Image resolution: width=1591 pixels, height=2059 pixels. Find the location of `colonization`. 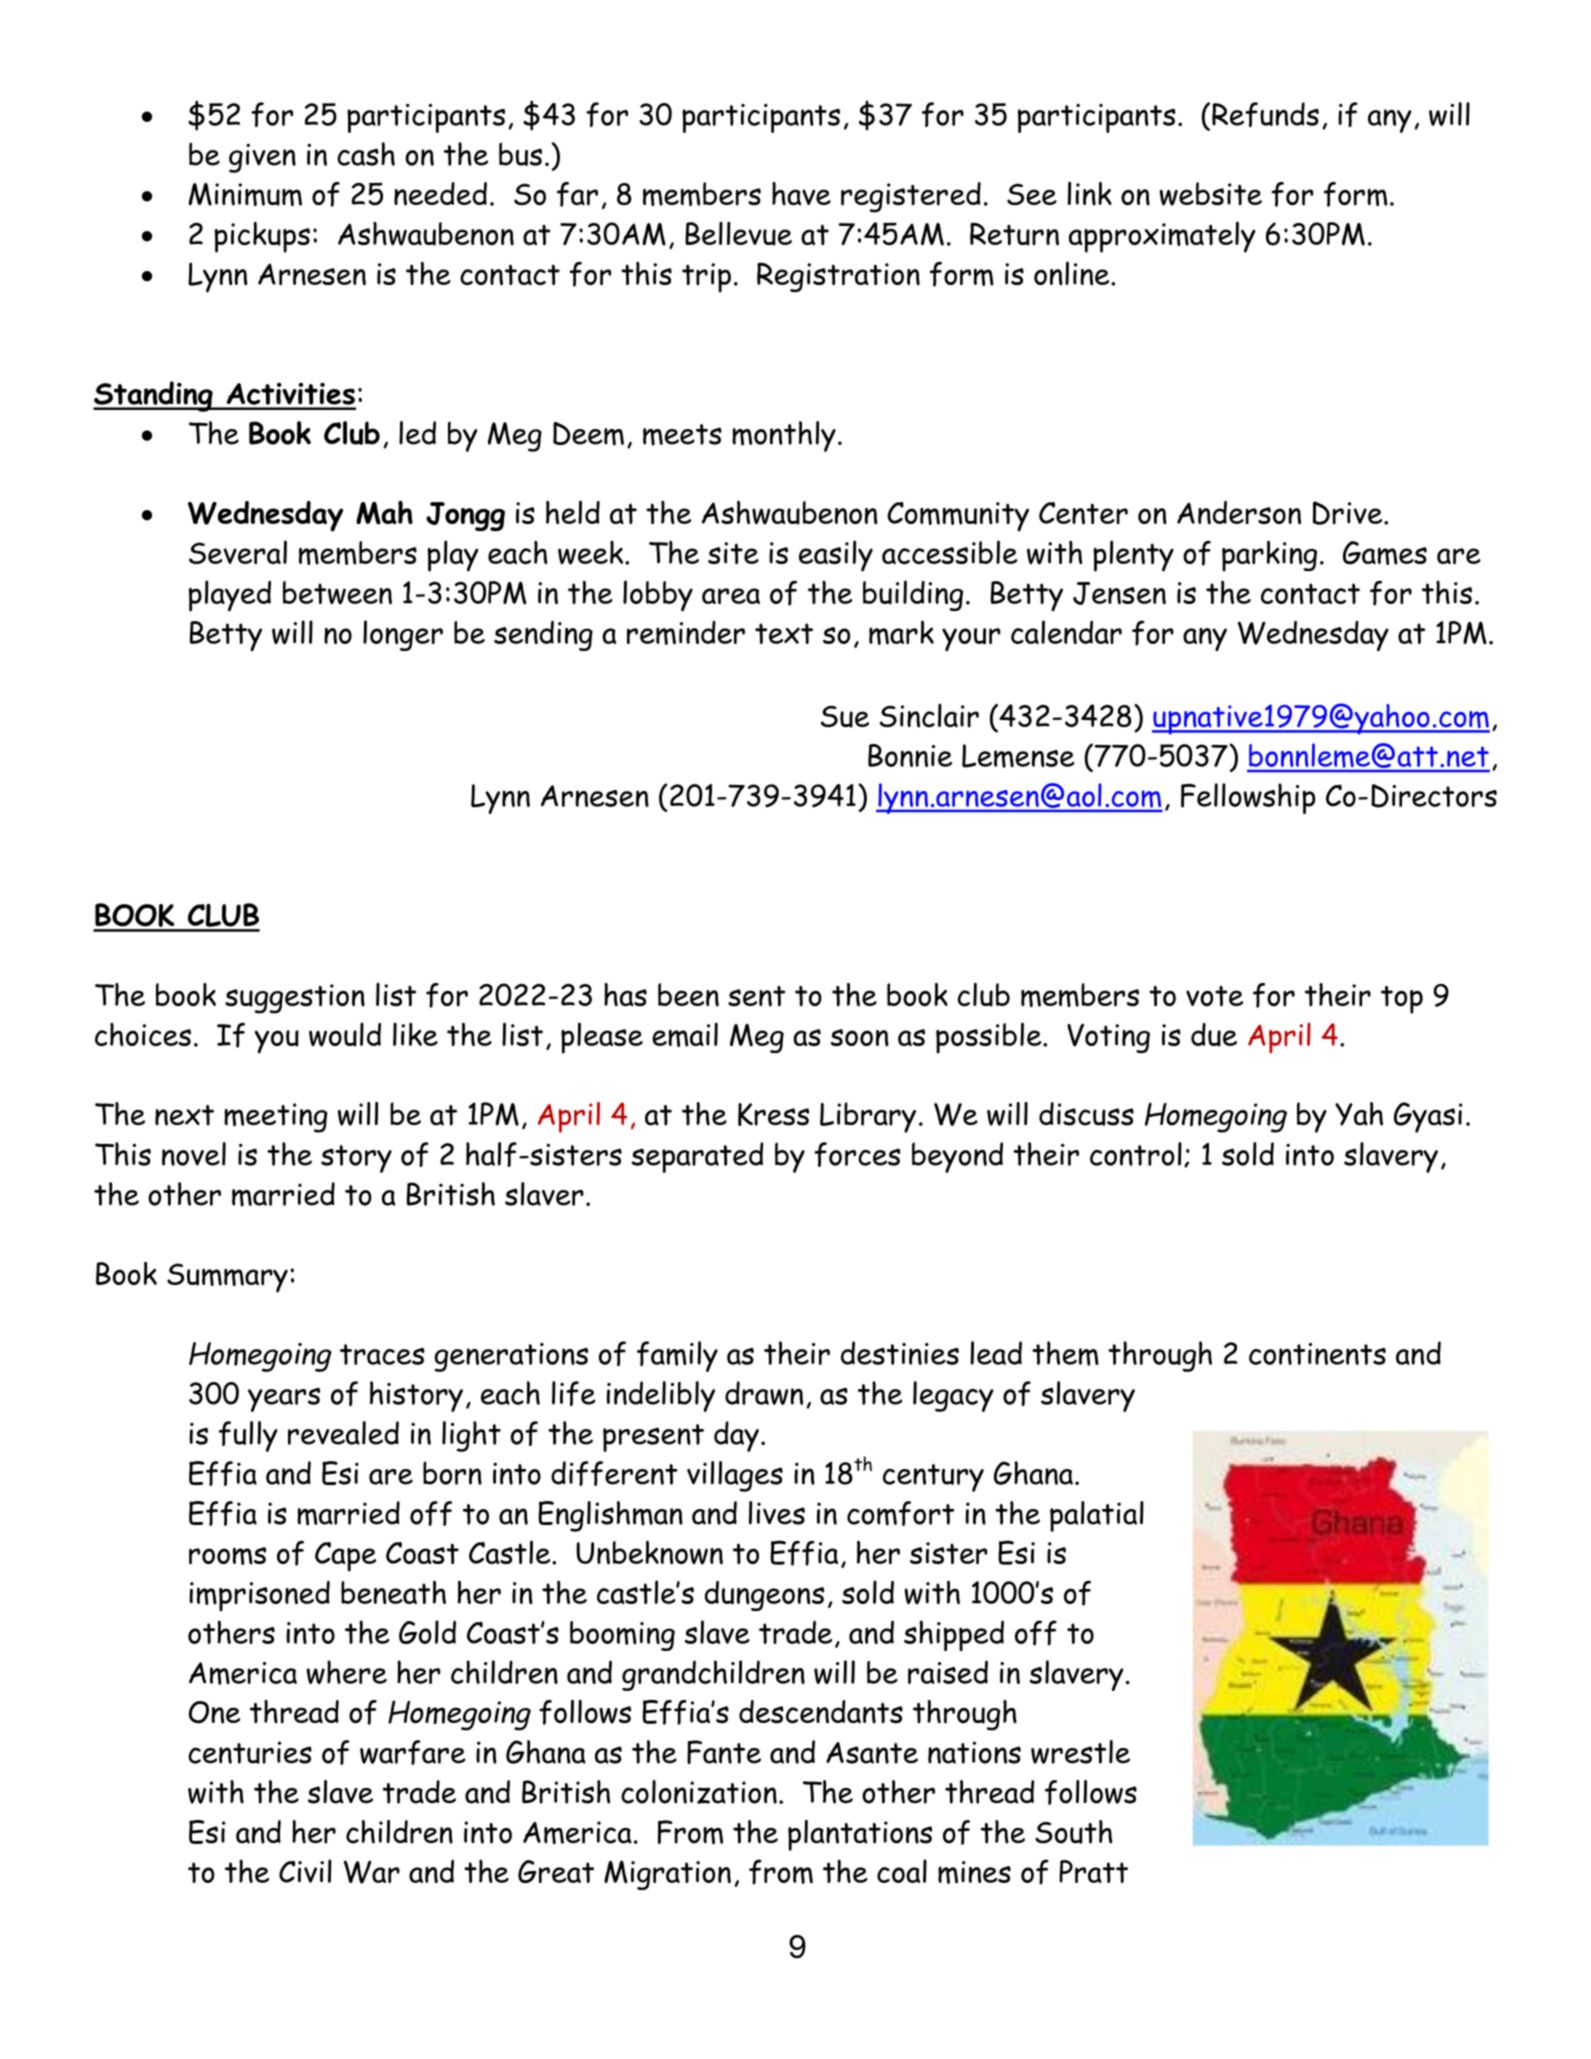

colonization is located at coordinates (699, 1792).
